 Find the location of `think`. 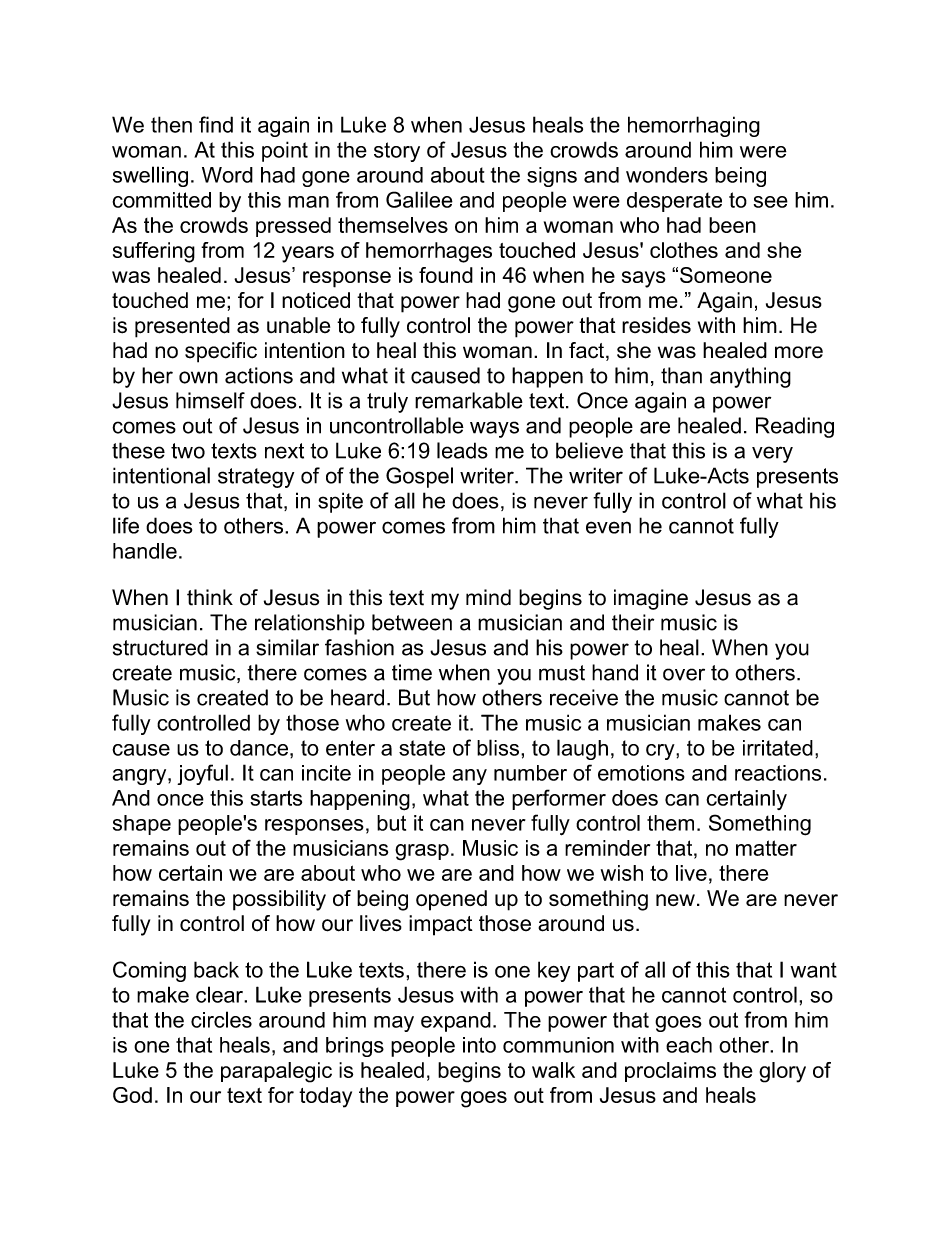

think is located at coordinates (210, 597).
